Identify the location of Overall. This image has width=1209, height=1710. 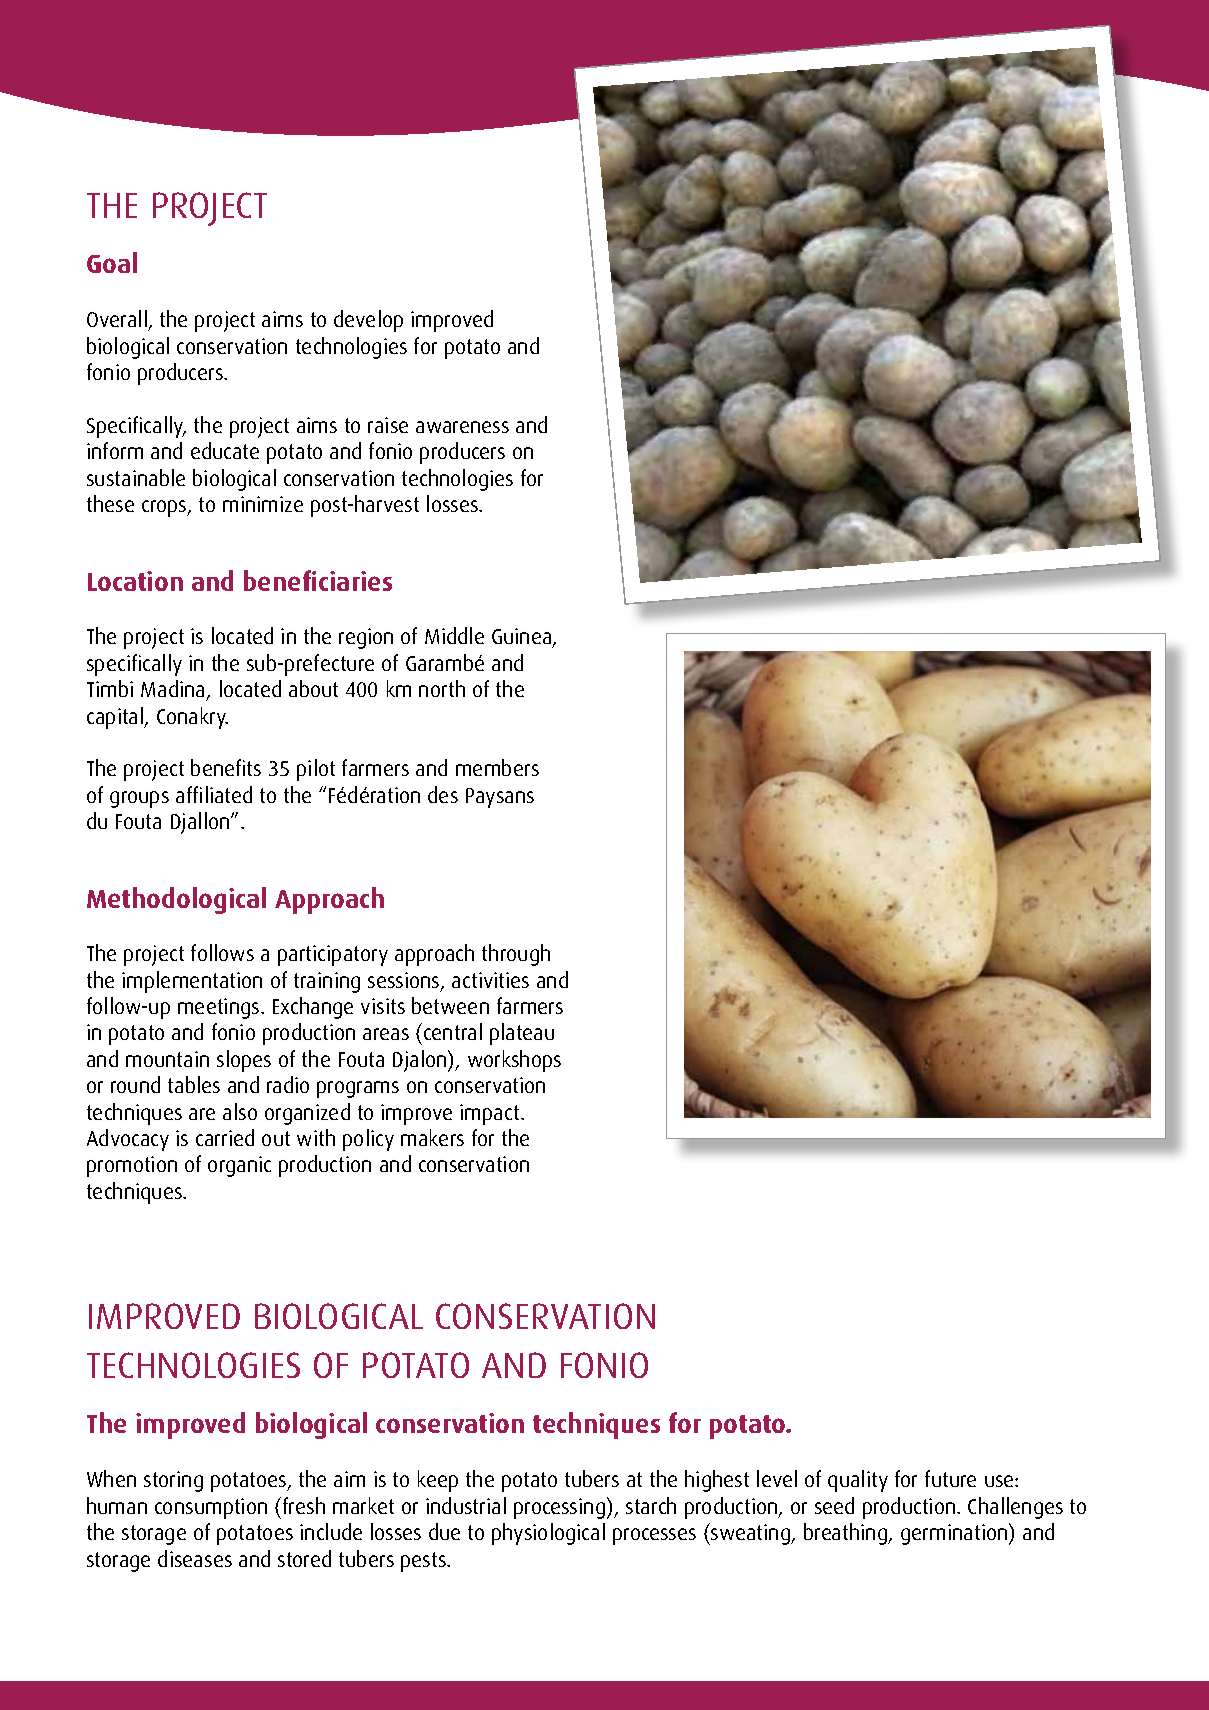
(118, 320).
